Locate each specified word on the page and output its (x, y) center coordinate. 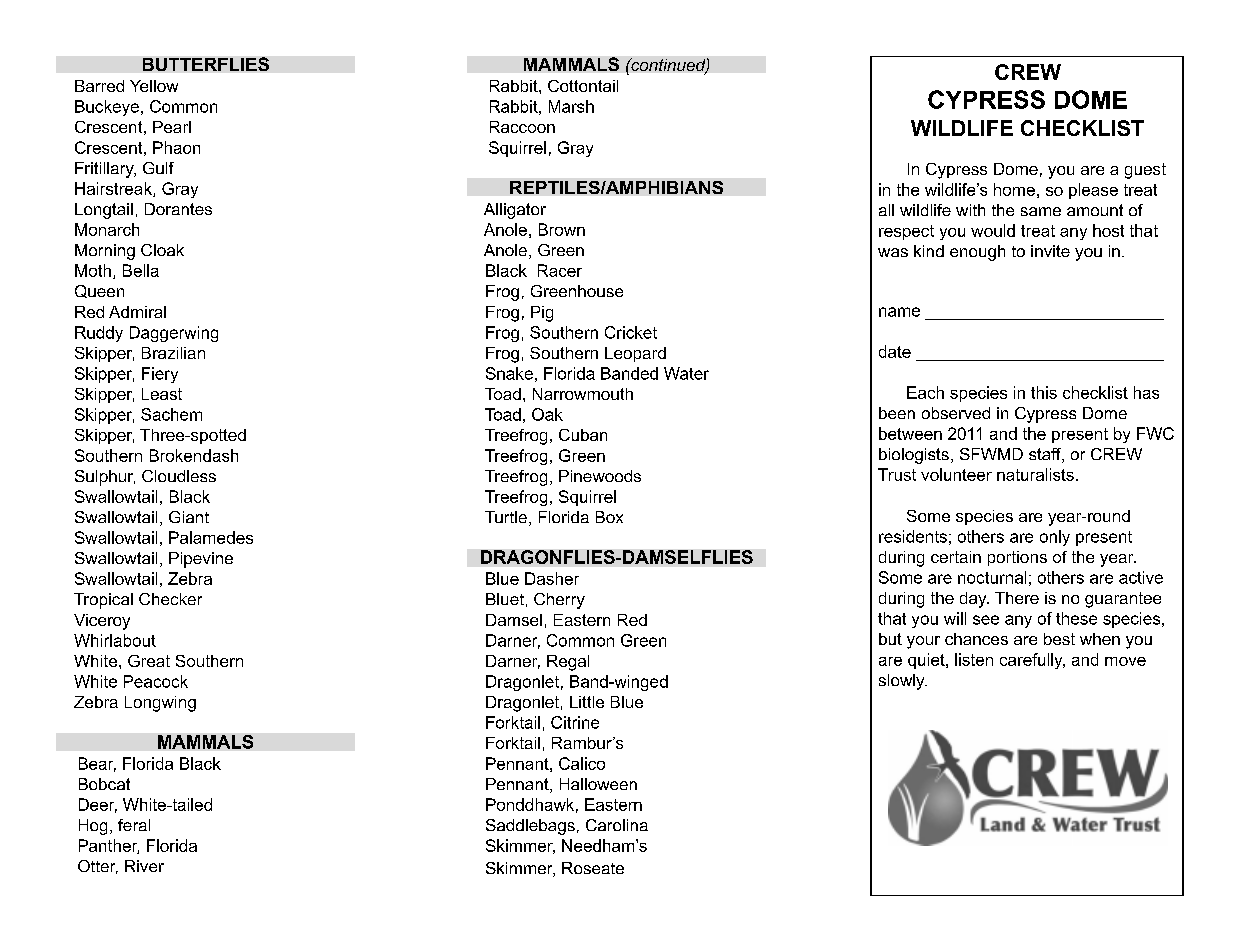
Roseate (593, 868)
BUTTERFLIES (206, 64)
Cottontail (583, 86)
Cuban (583, 435)
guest (1145, 171)
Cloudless (179, 476)
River (144, 866)
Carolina (617, 825)
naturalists (1035, 474)
